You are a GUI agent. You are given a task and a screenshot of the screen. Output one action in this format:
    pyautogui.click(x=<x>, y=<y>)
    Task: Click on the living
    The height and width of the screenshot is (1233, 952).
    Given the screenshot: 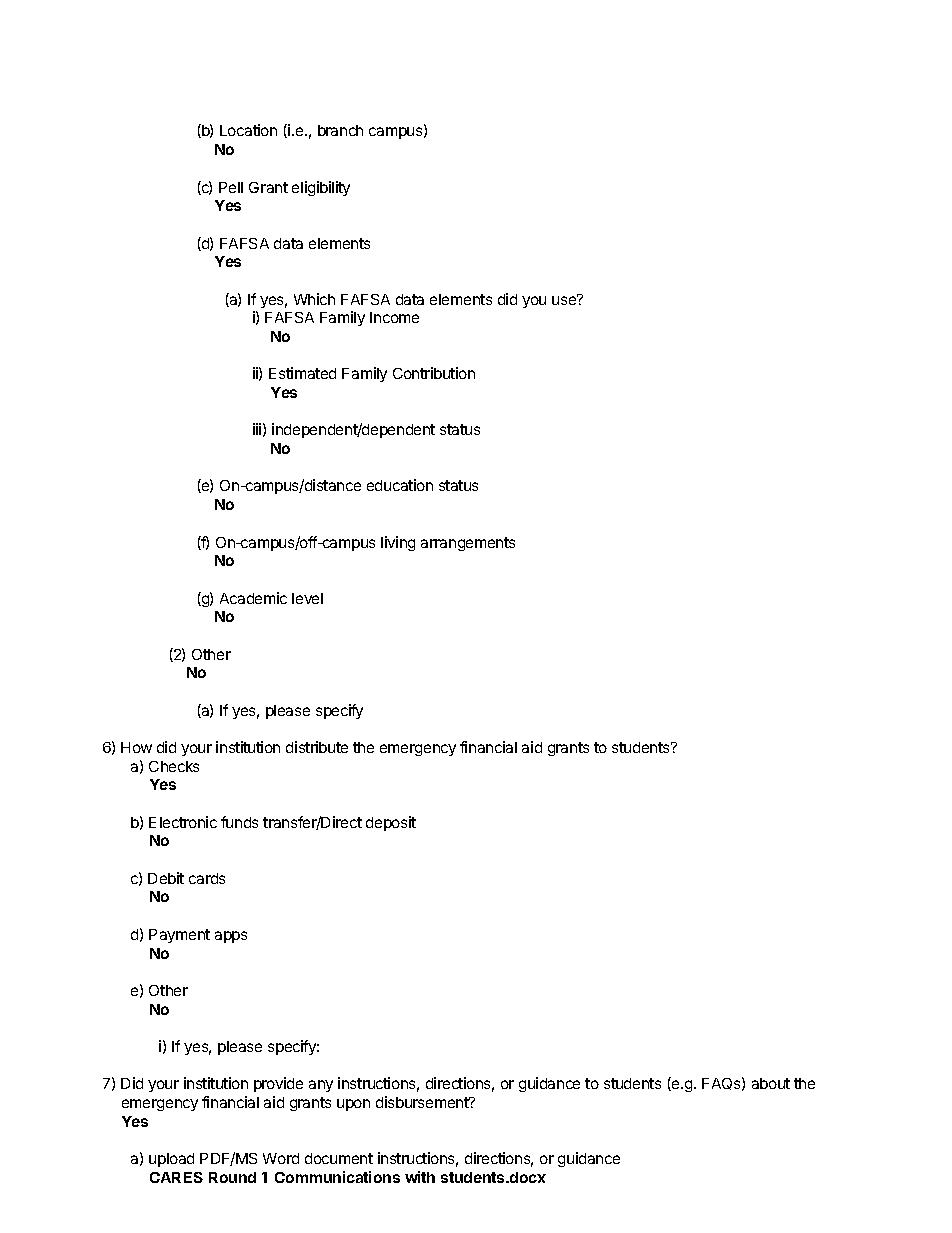 What is the action you would take?
    pyautogui.click(x=398, y=543)
